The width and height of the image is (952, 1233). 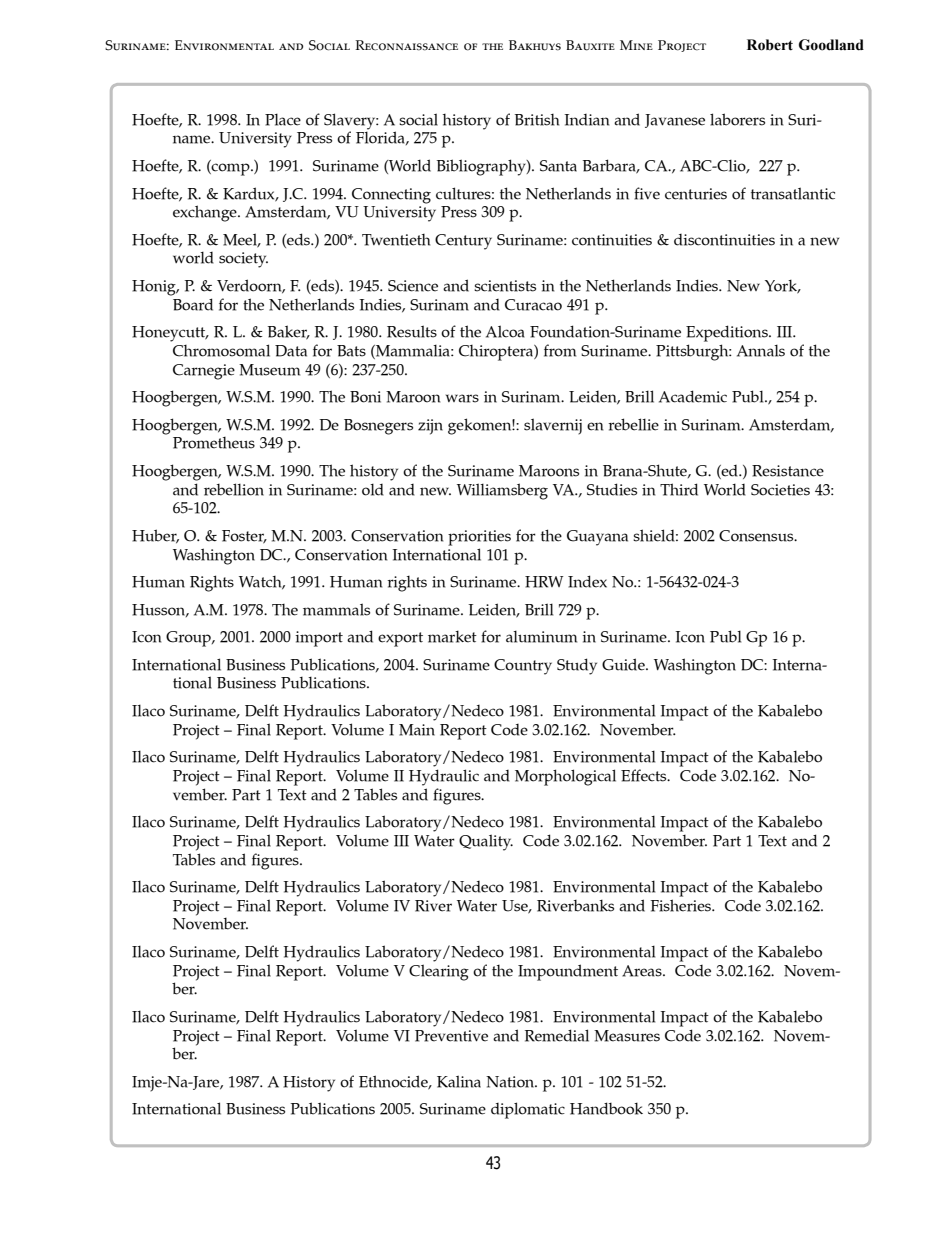 What do you see at coordinates (418, 119) in the image?
I see `social` at bounding box center [418, 119].
